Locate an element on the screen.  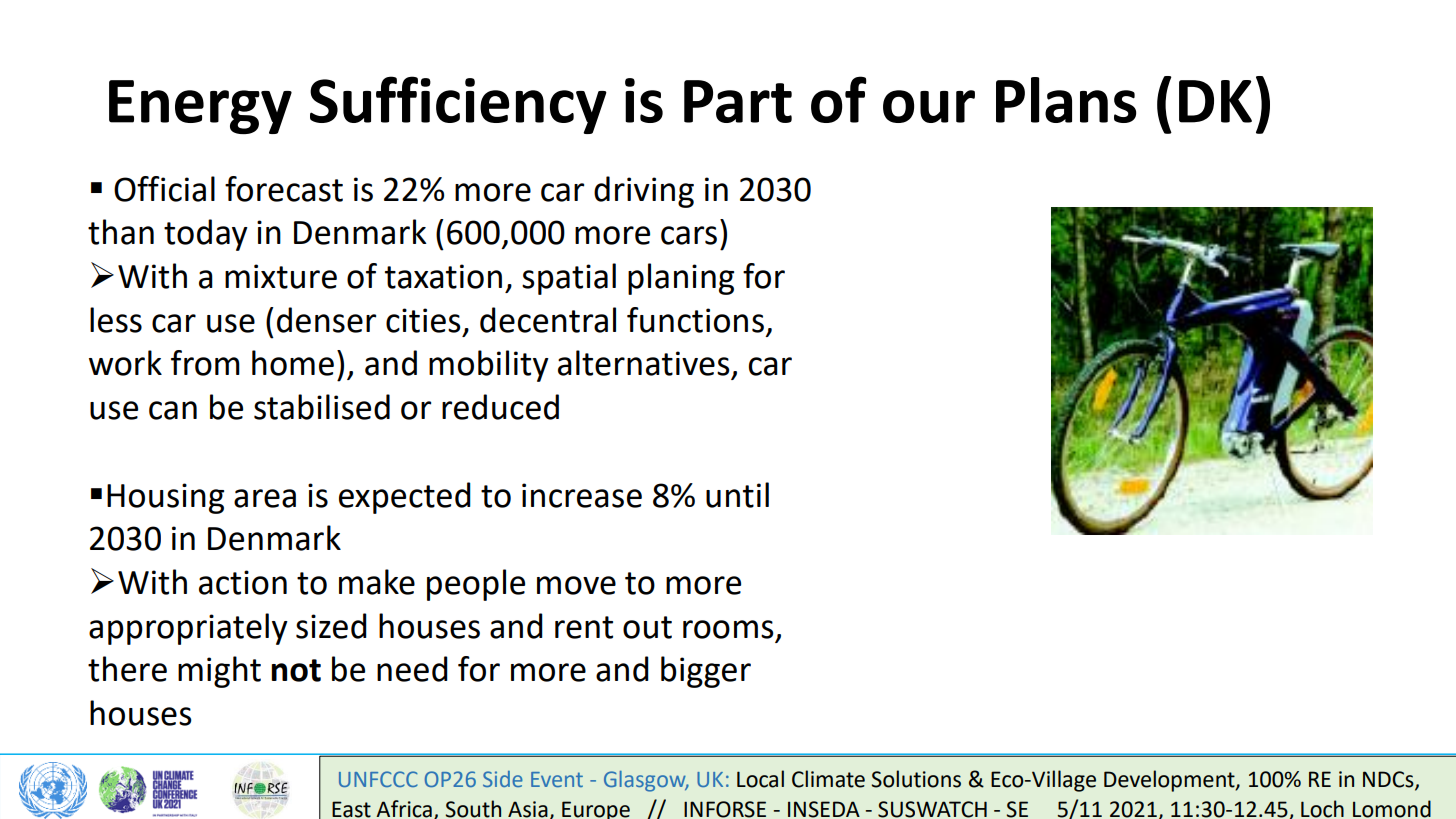
alternatives is located at coordinates (644, 363).
